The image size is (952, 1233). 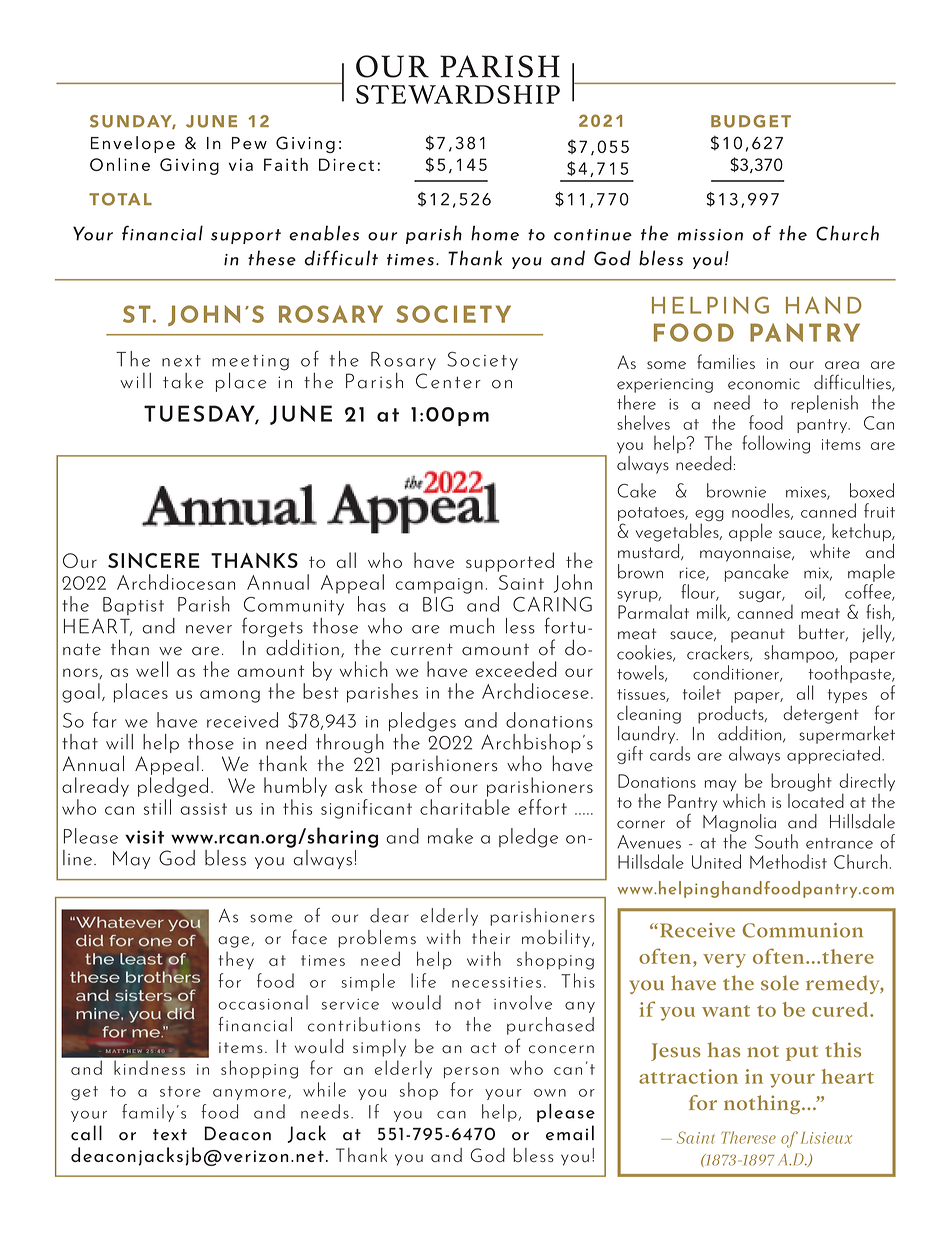 What do you see at coordinates (180, 1091) in the page?
I see `store` at bounding box center [180, 1091].
